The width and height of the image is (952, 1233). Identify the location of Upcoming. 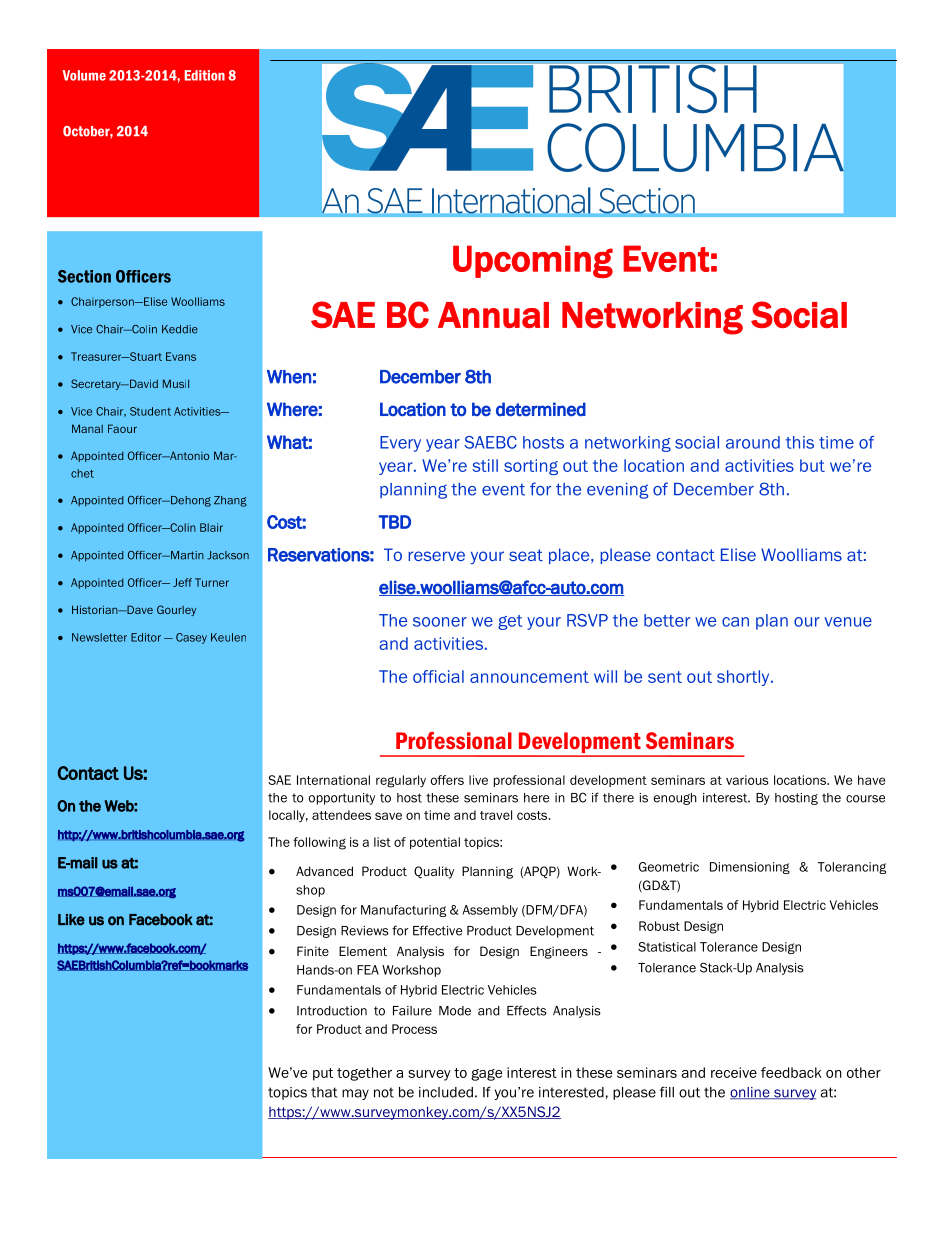
(533, 261).
